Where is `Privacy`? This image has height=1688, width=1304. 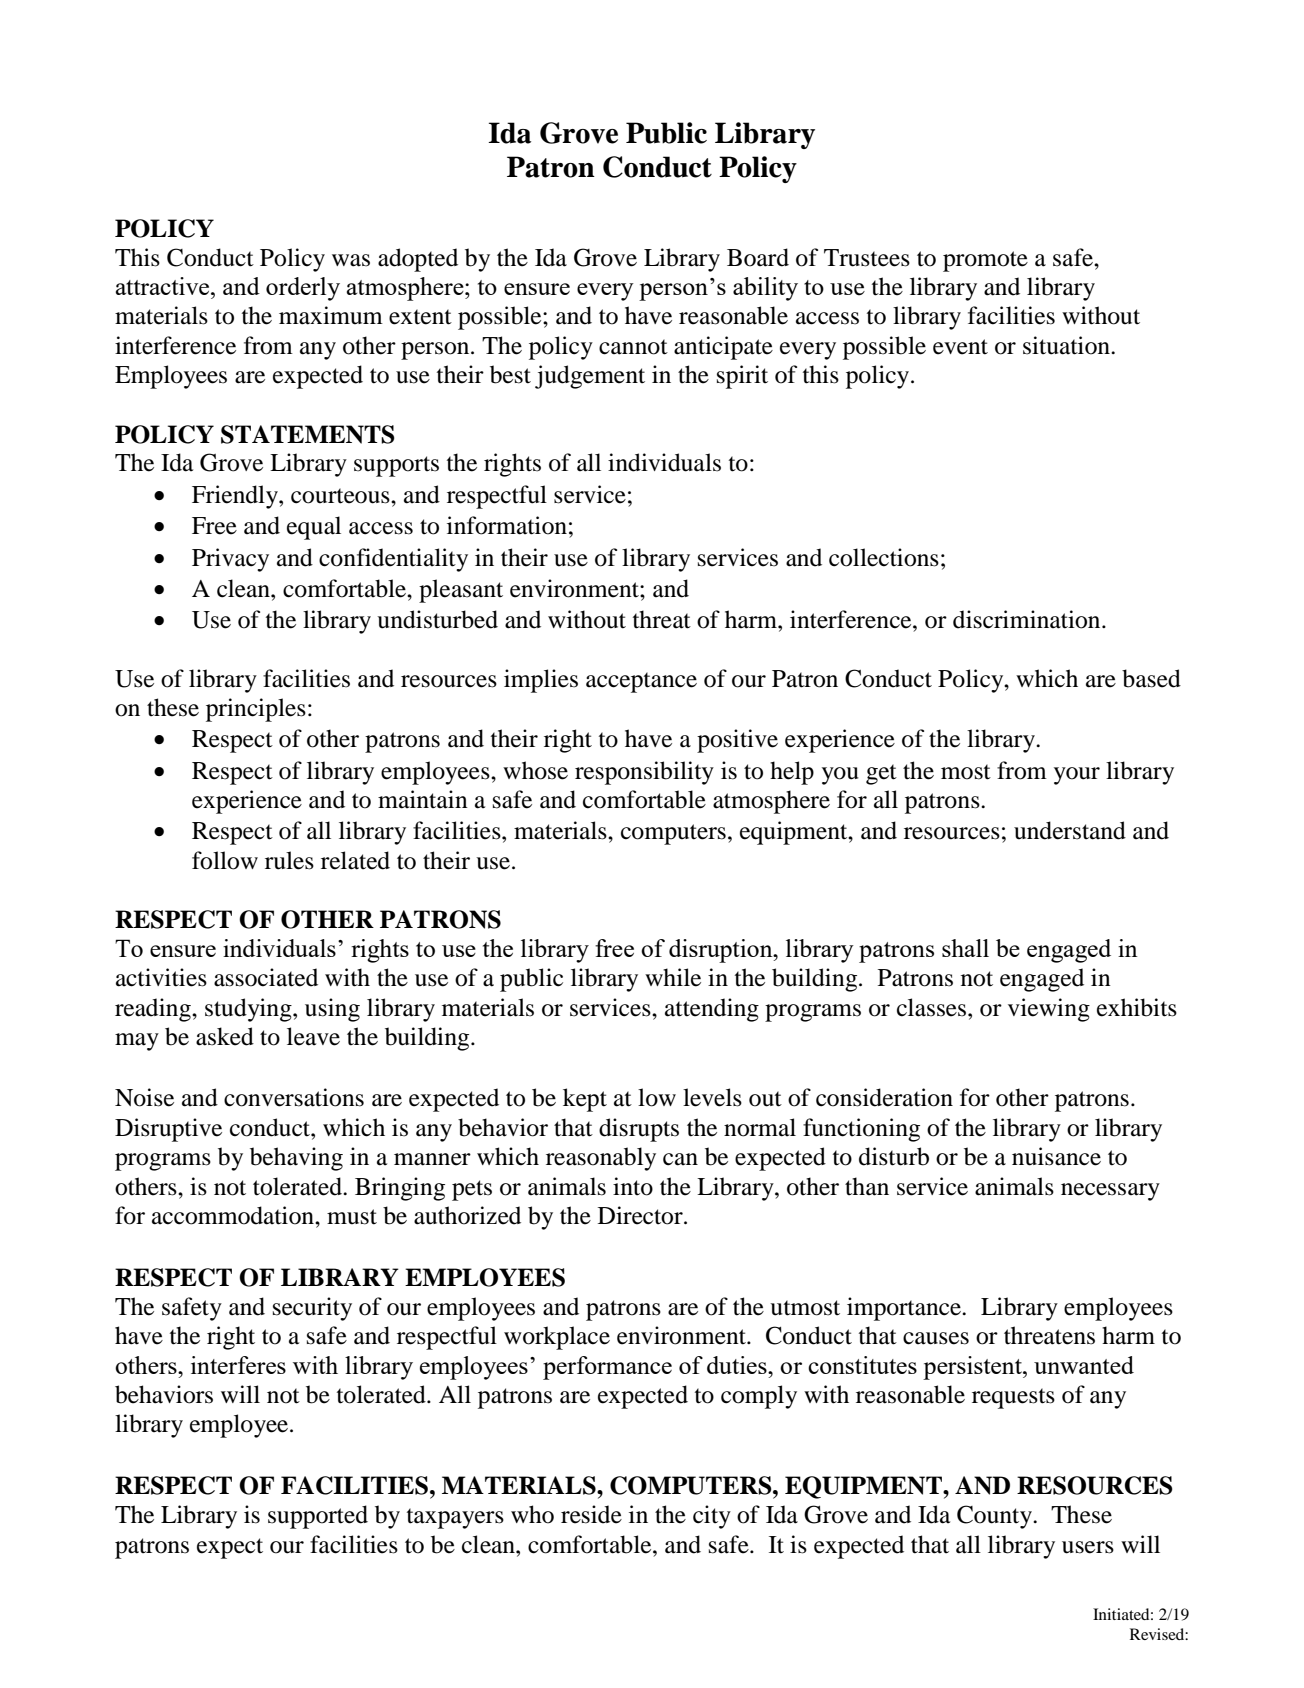 Privacy is located at coordinates (230, 560).
